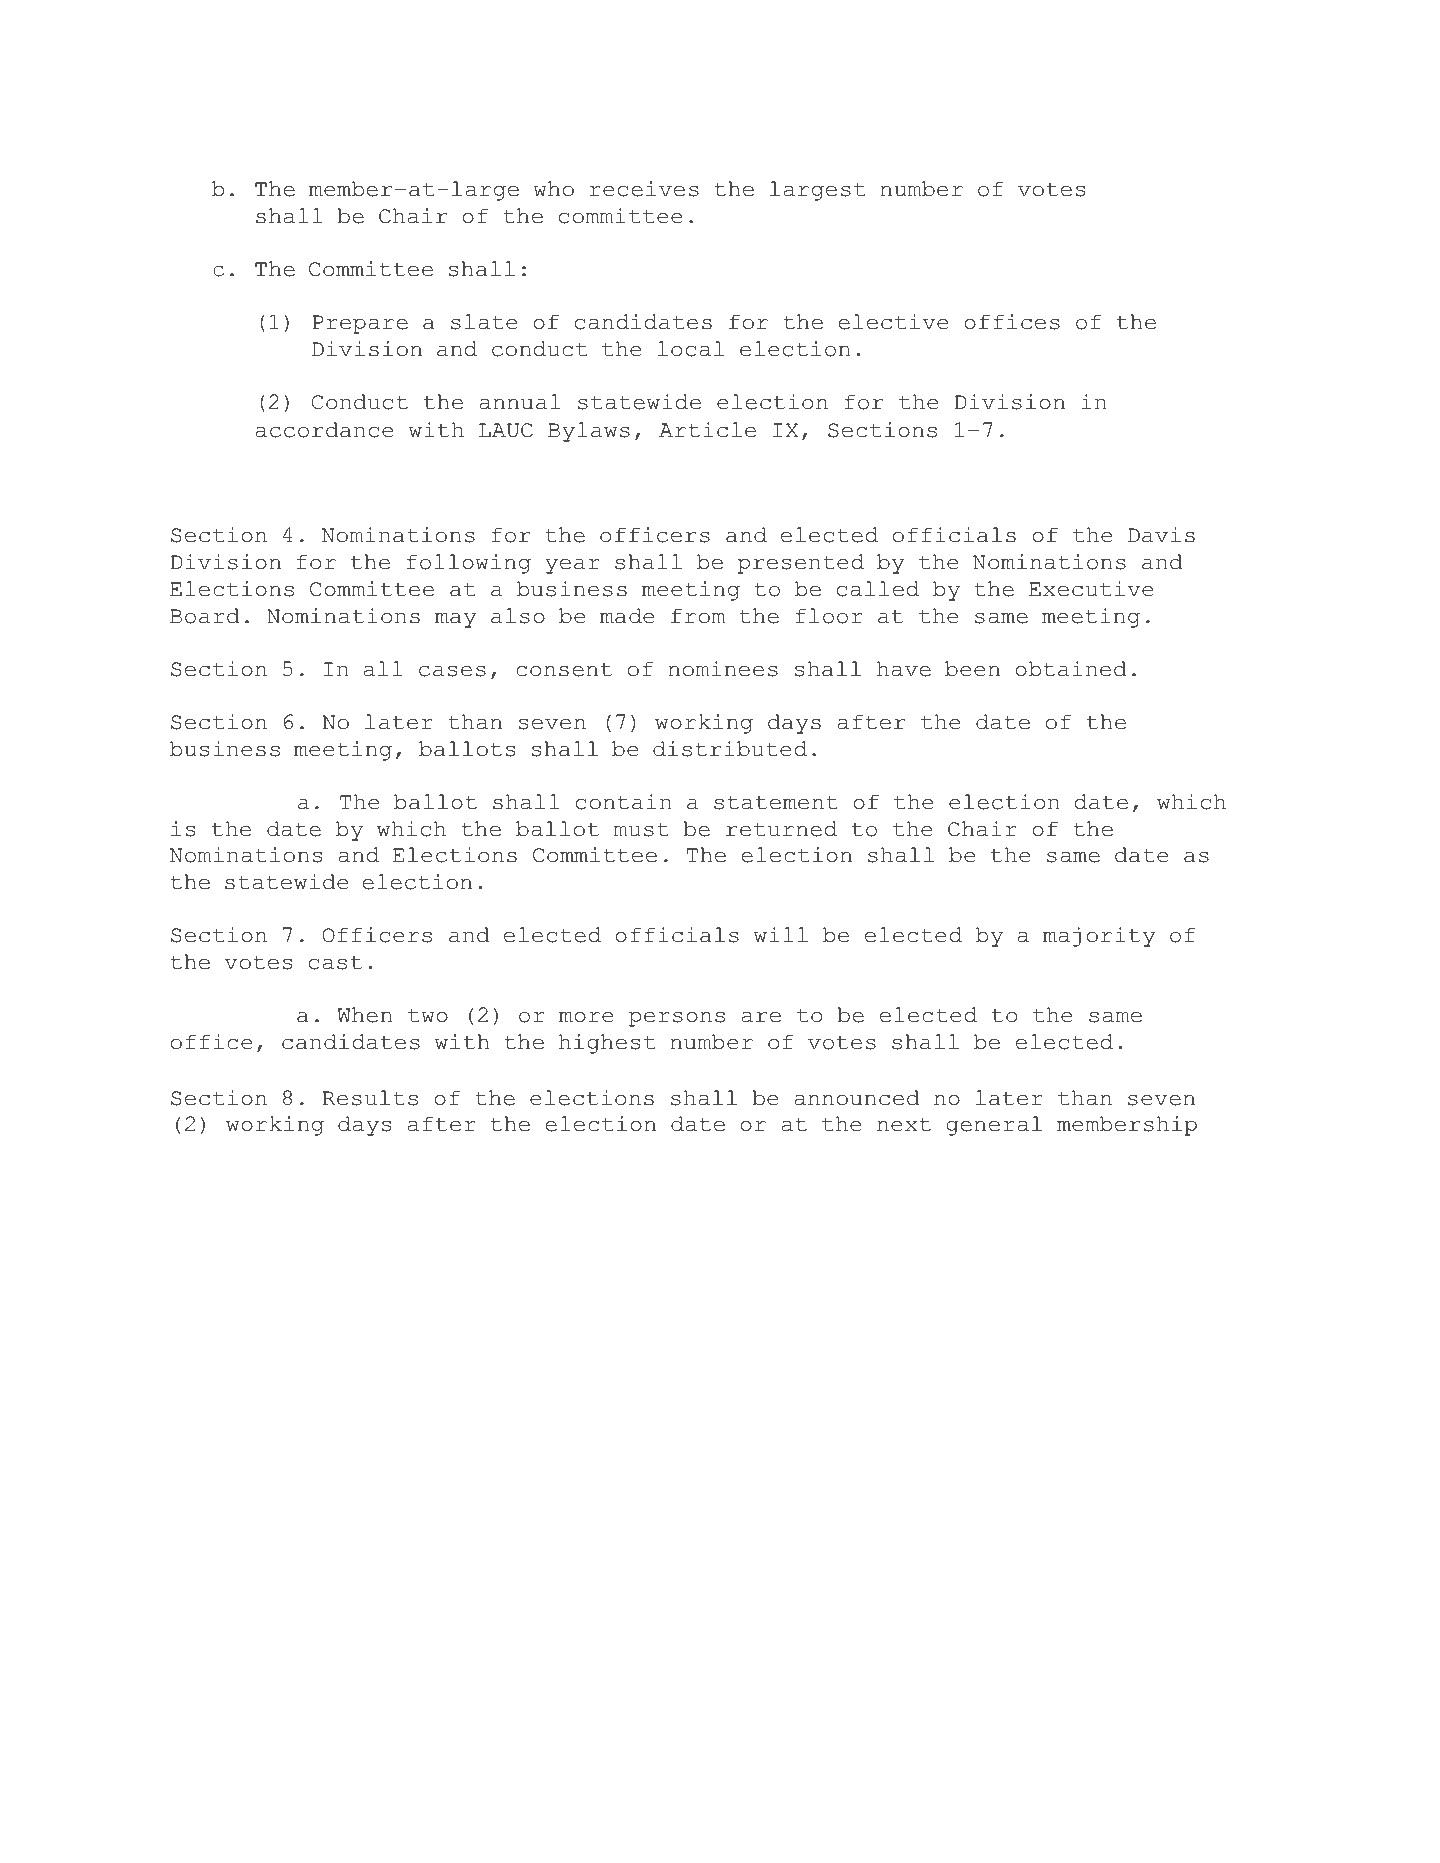 The image size is (1440, 1863). I want to click on cases, so click(452, 671).
